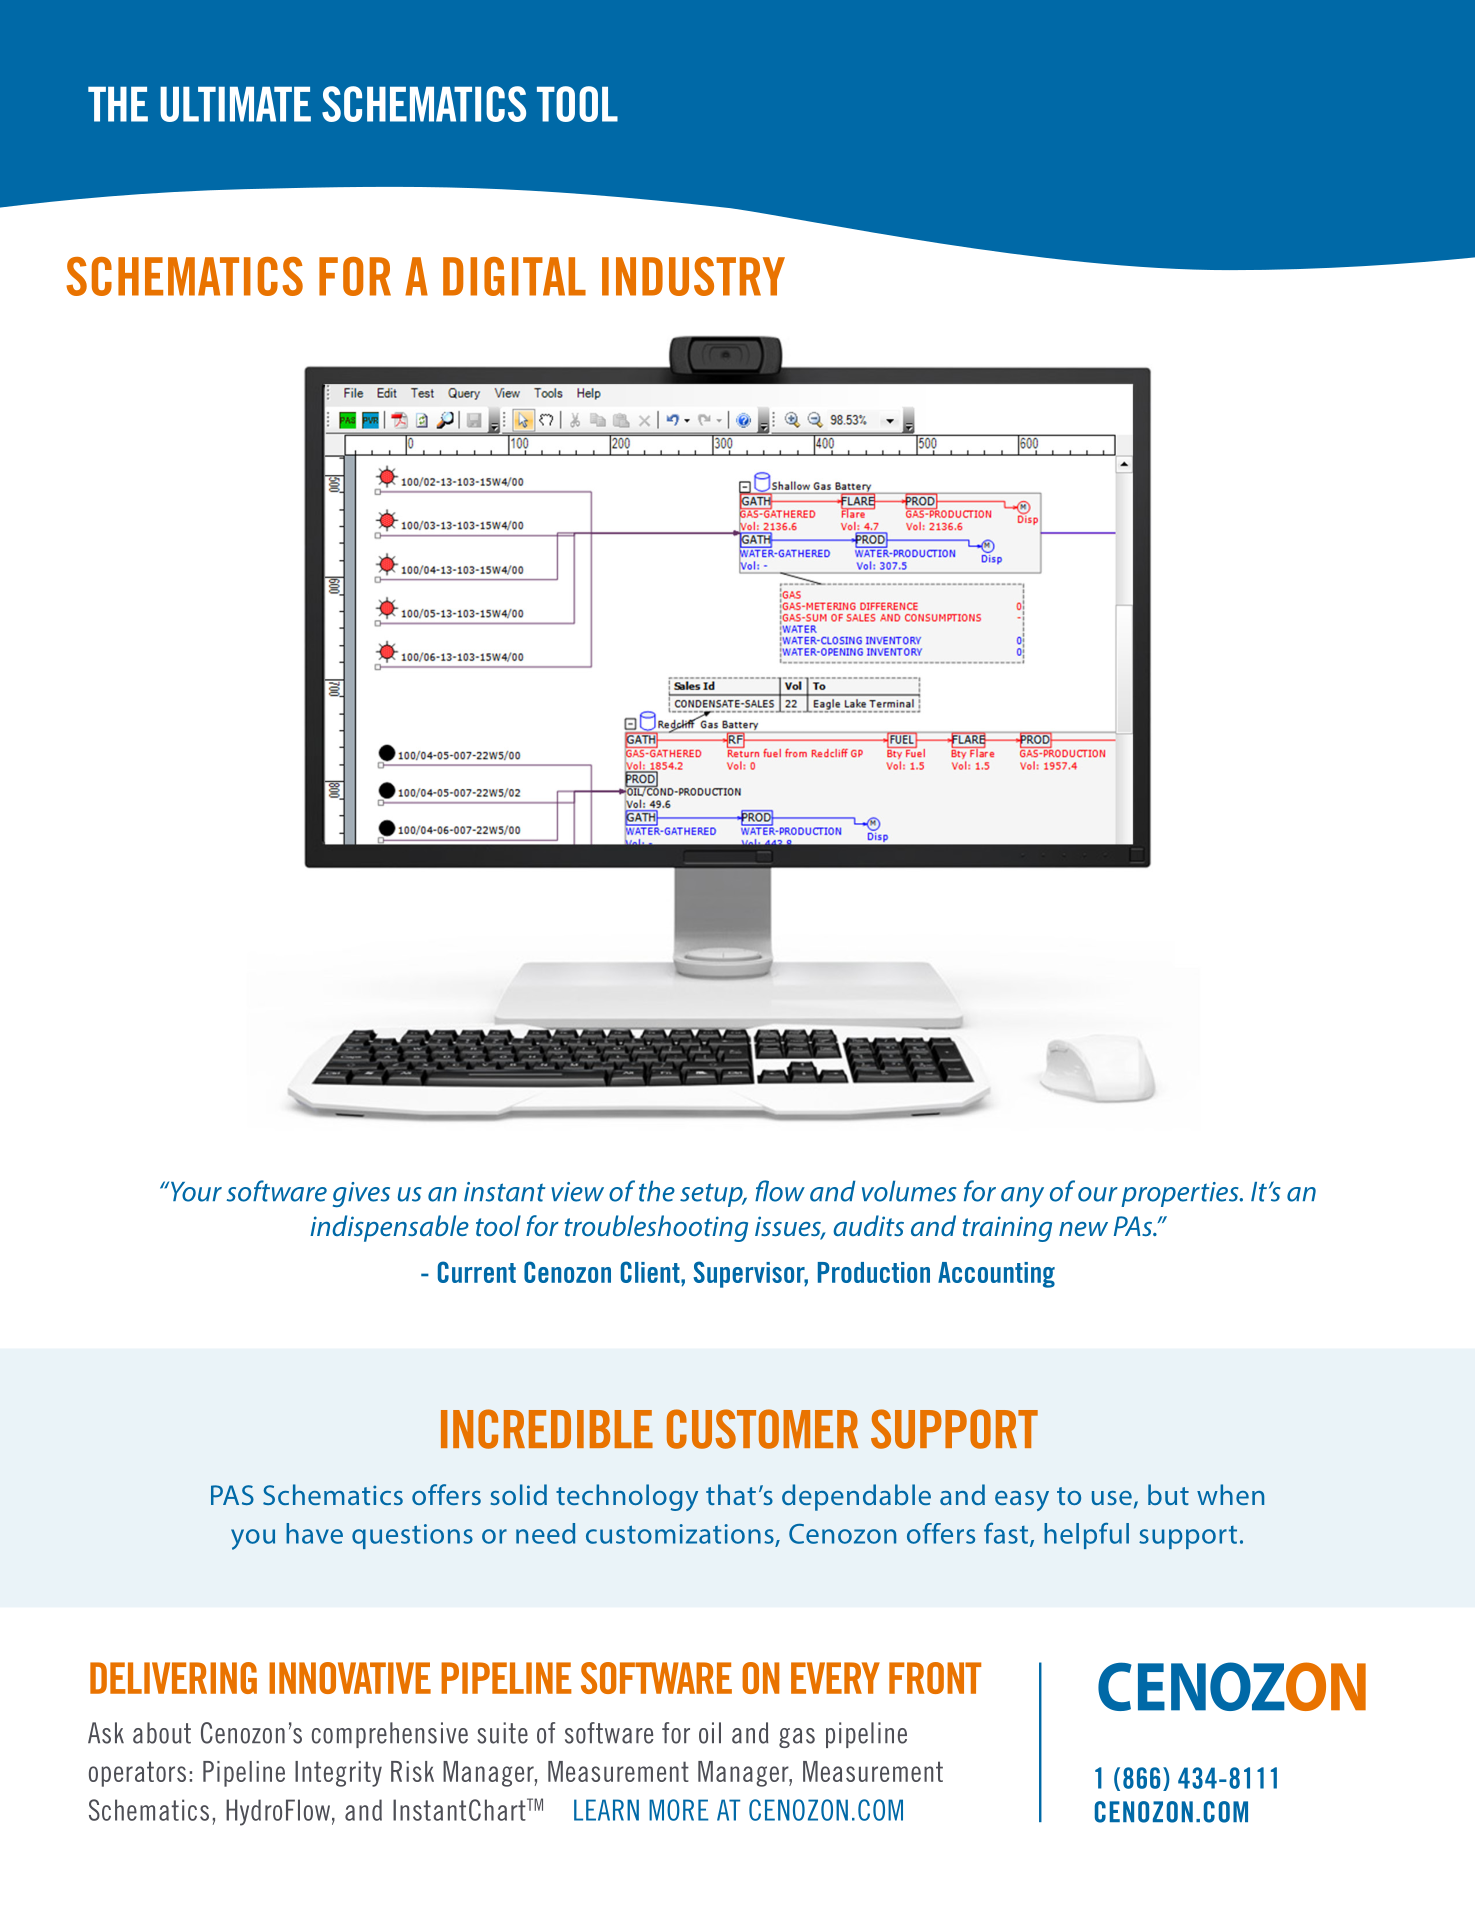 This screenshot has width=1475, height=1909. I want to click on properties, so click(1181, 1194).
